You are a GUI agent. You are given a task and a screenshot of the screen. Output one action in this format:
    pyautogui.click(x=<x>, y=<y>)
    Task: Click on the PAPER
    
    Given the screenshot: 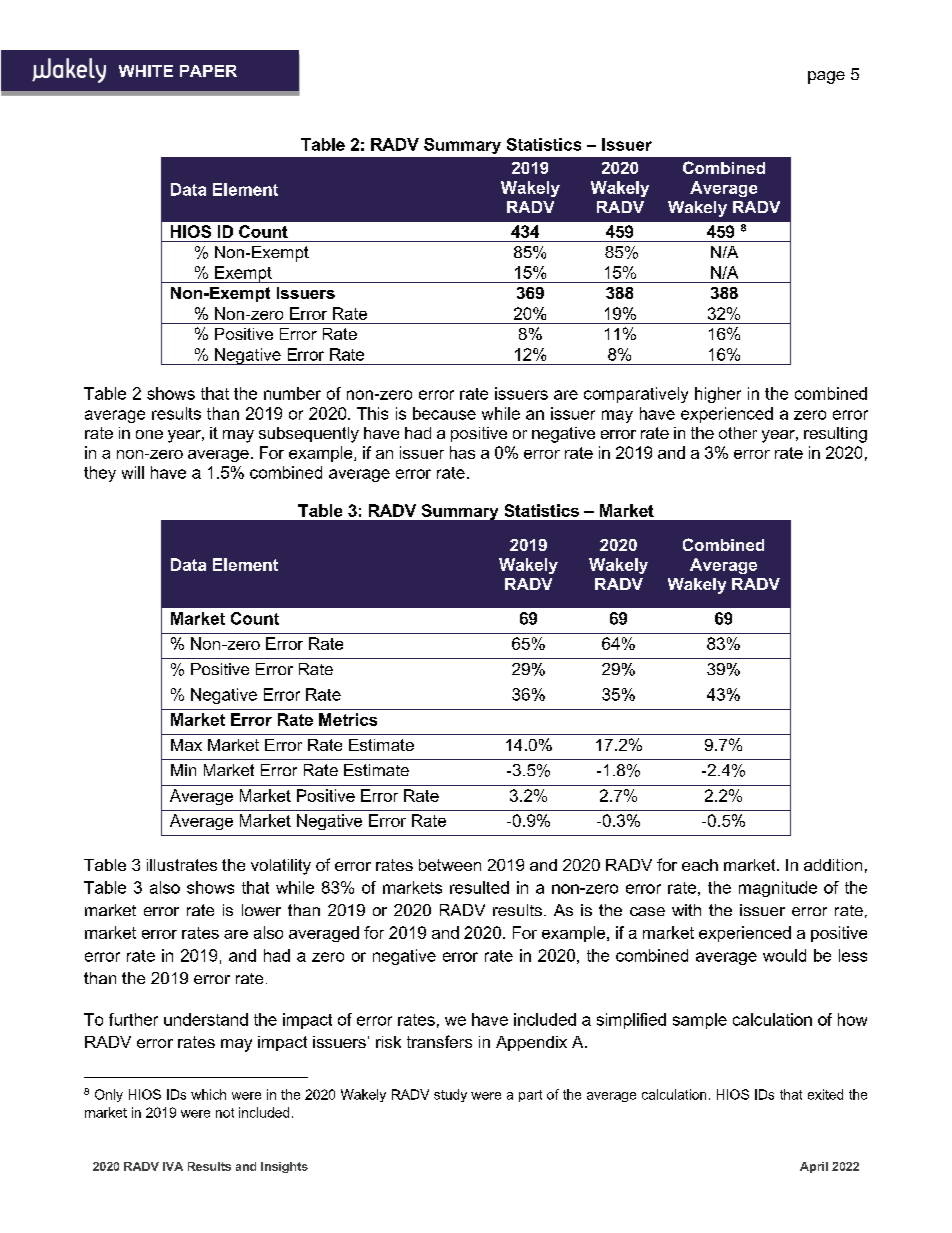 What is the action you would take?
    pyautogui.click(x=208, y=71)
